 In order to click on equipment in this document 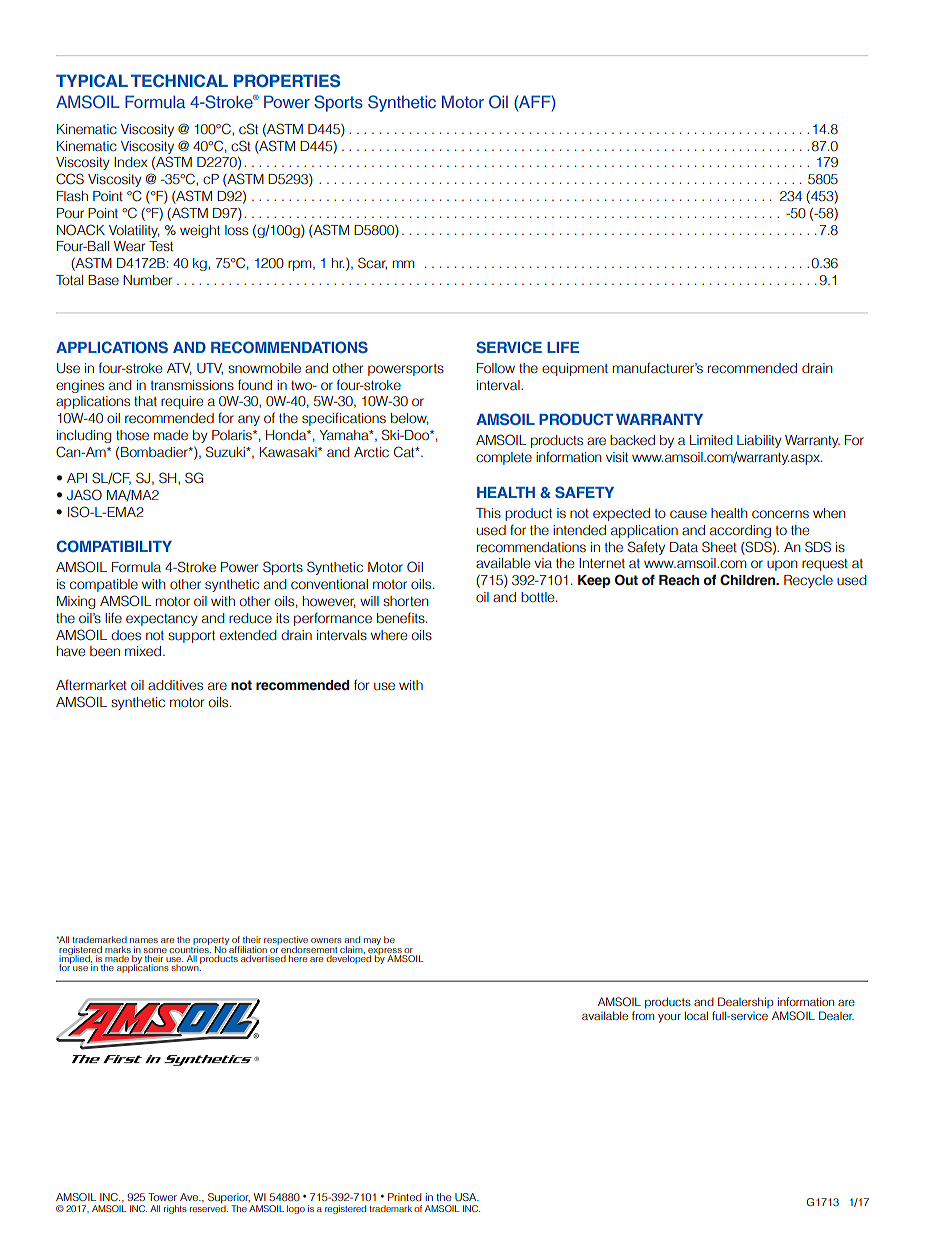, I will do `click(575, 369)`.
